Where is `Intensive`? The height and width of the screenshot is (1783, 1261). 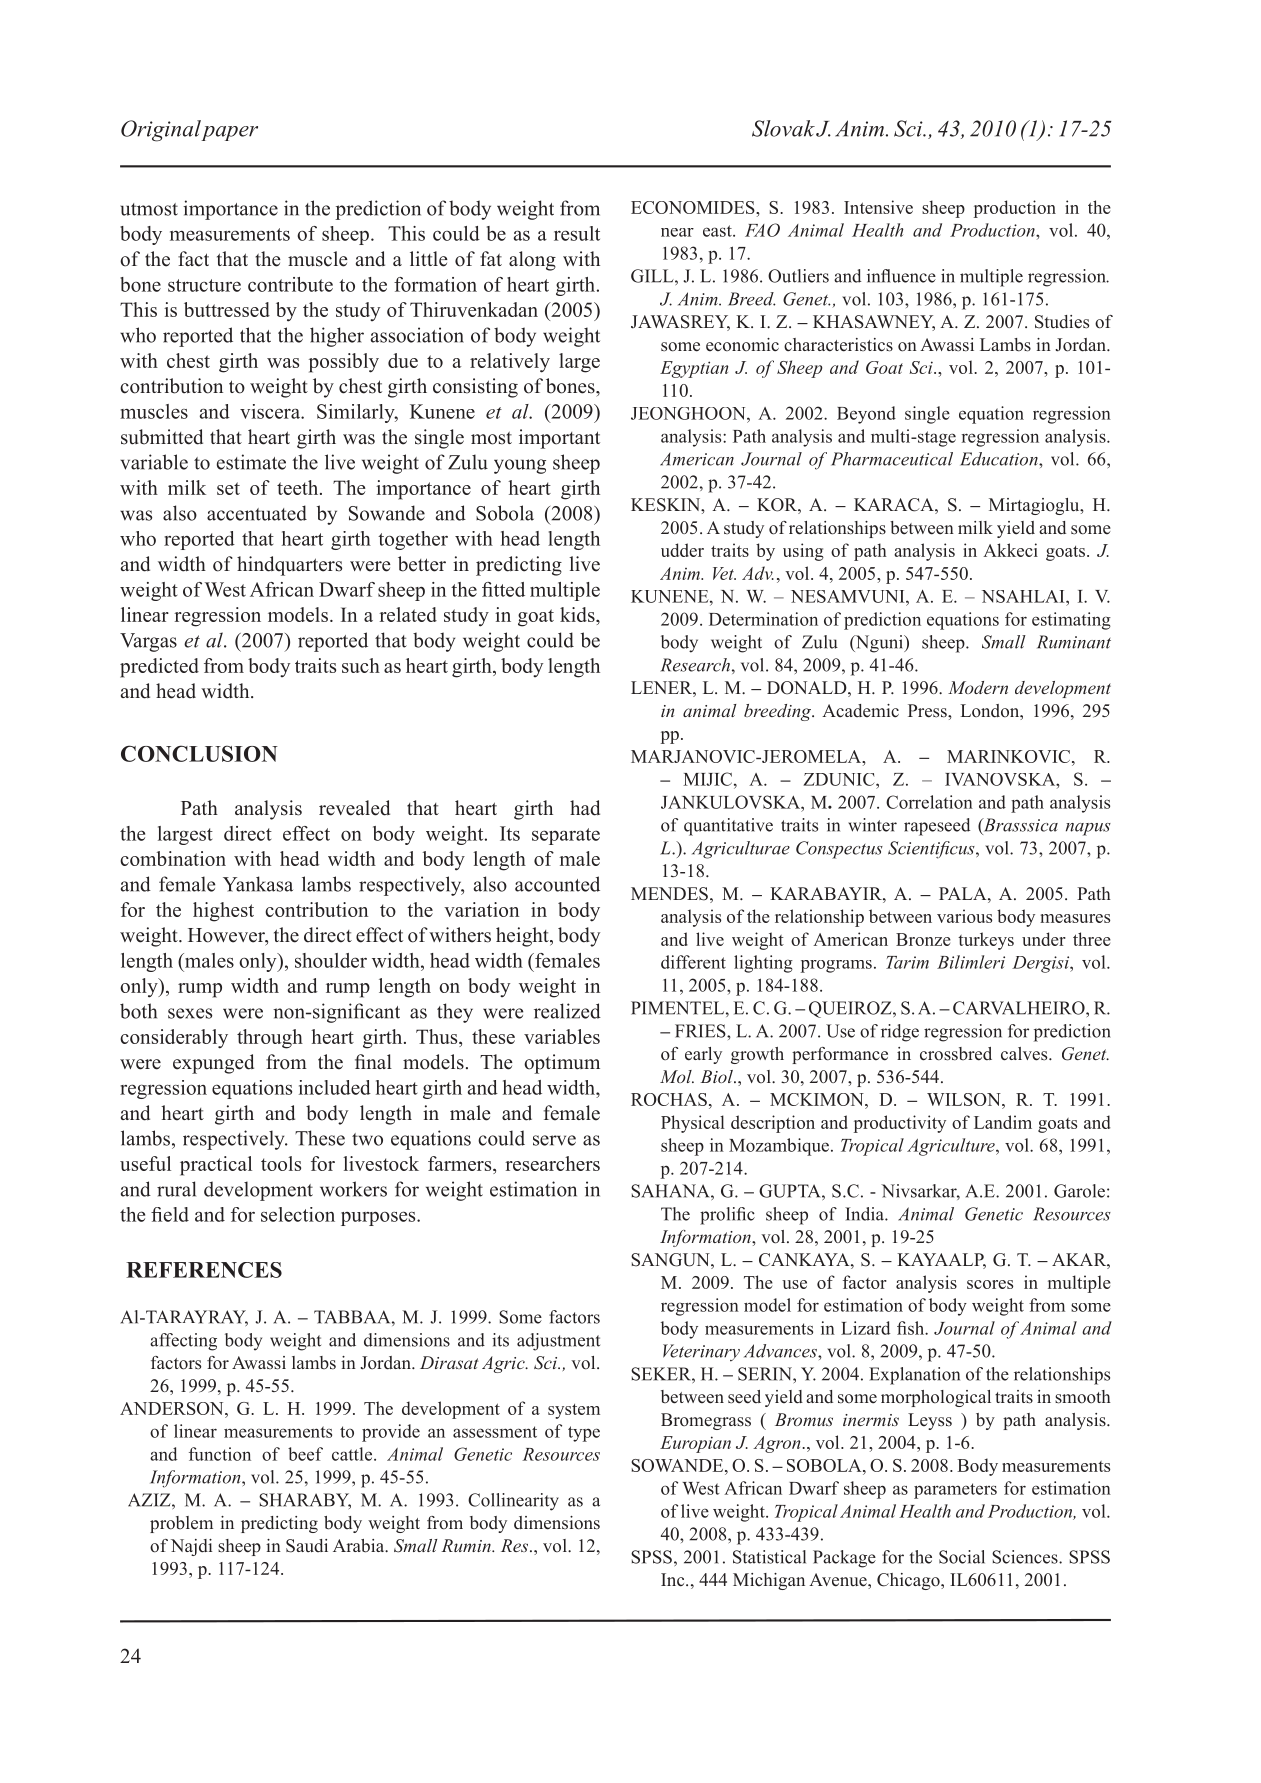 Intensive is located at coordinates (878, 207).
